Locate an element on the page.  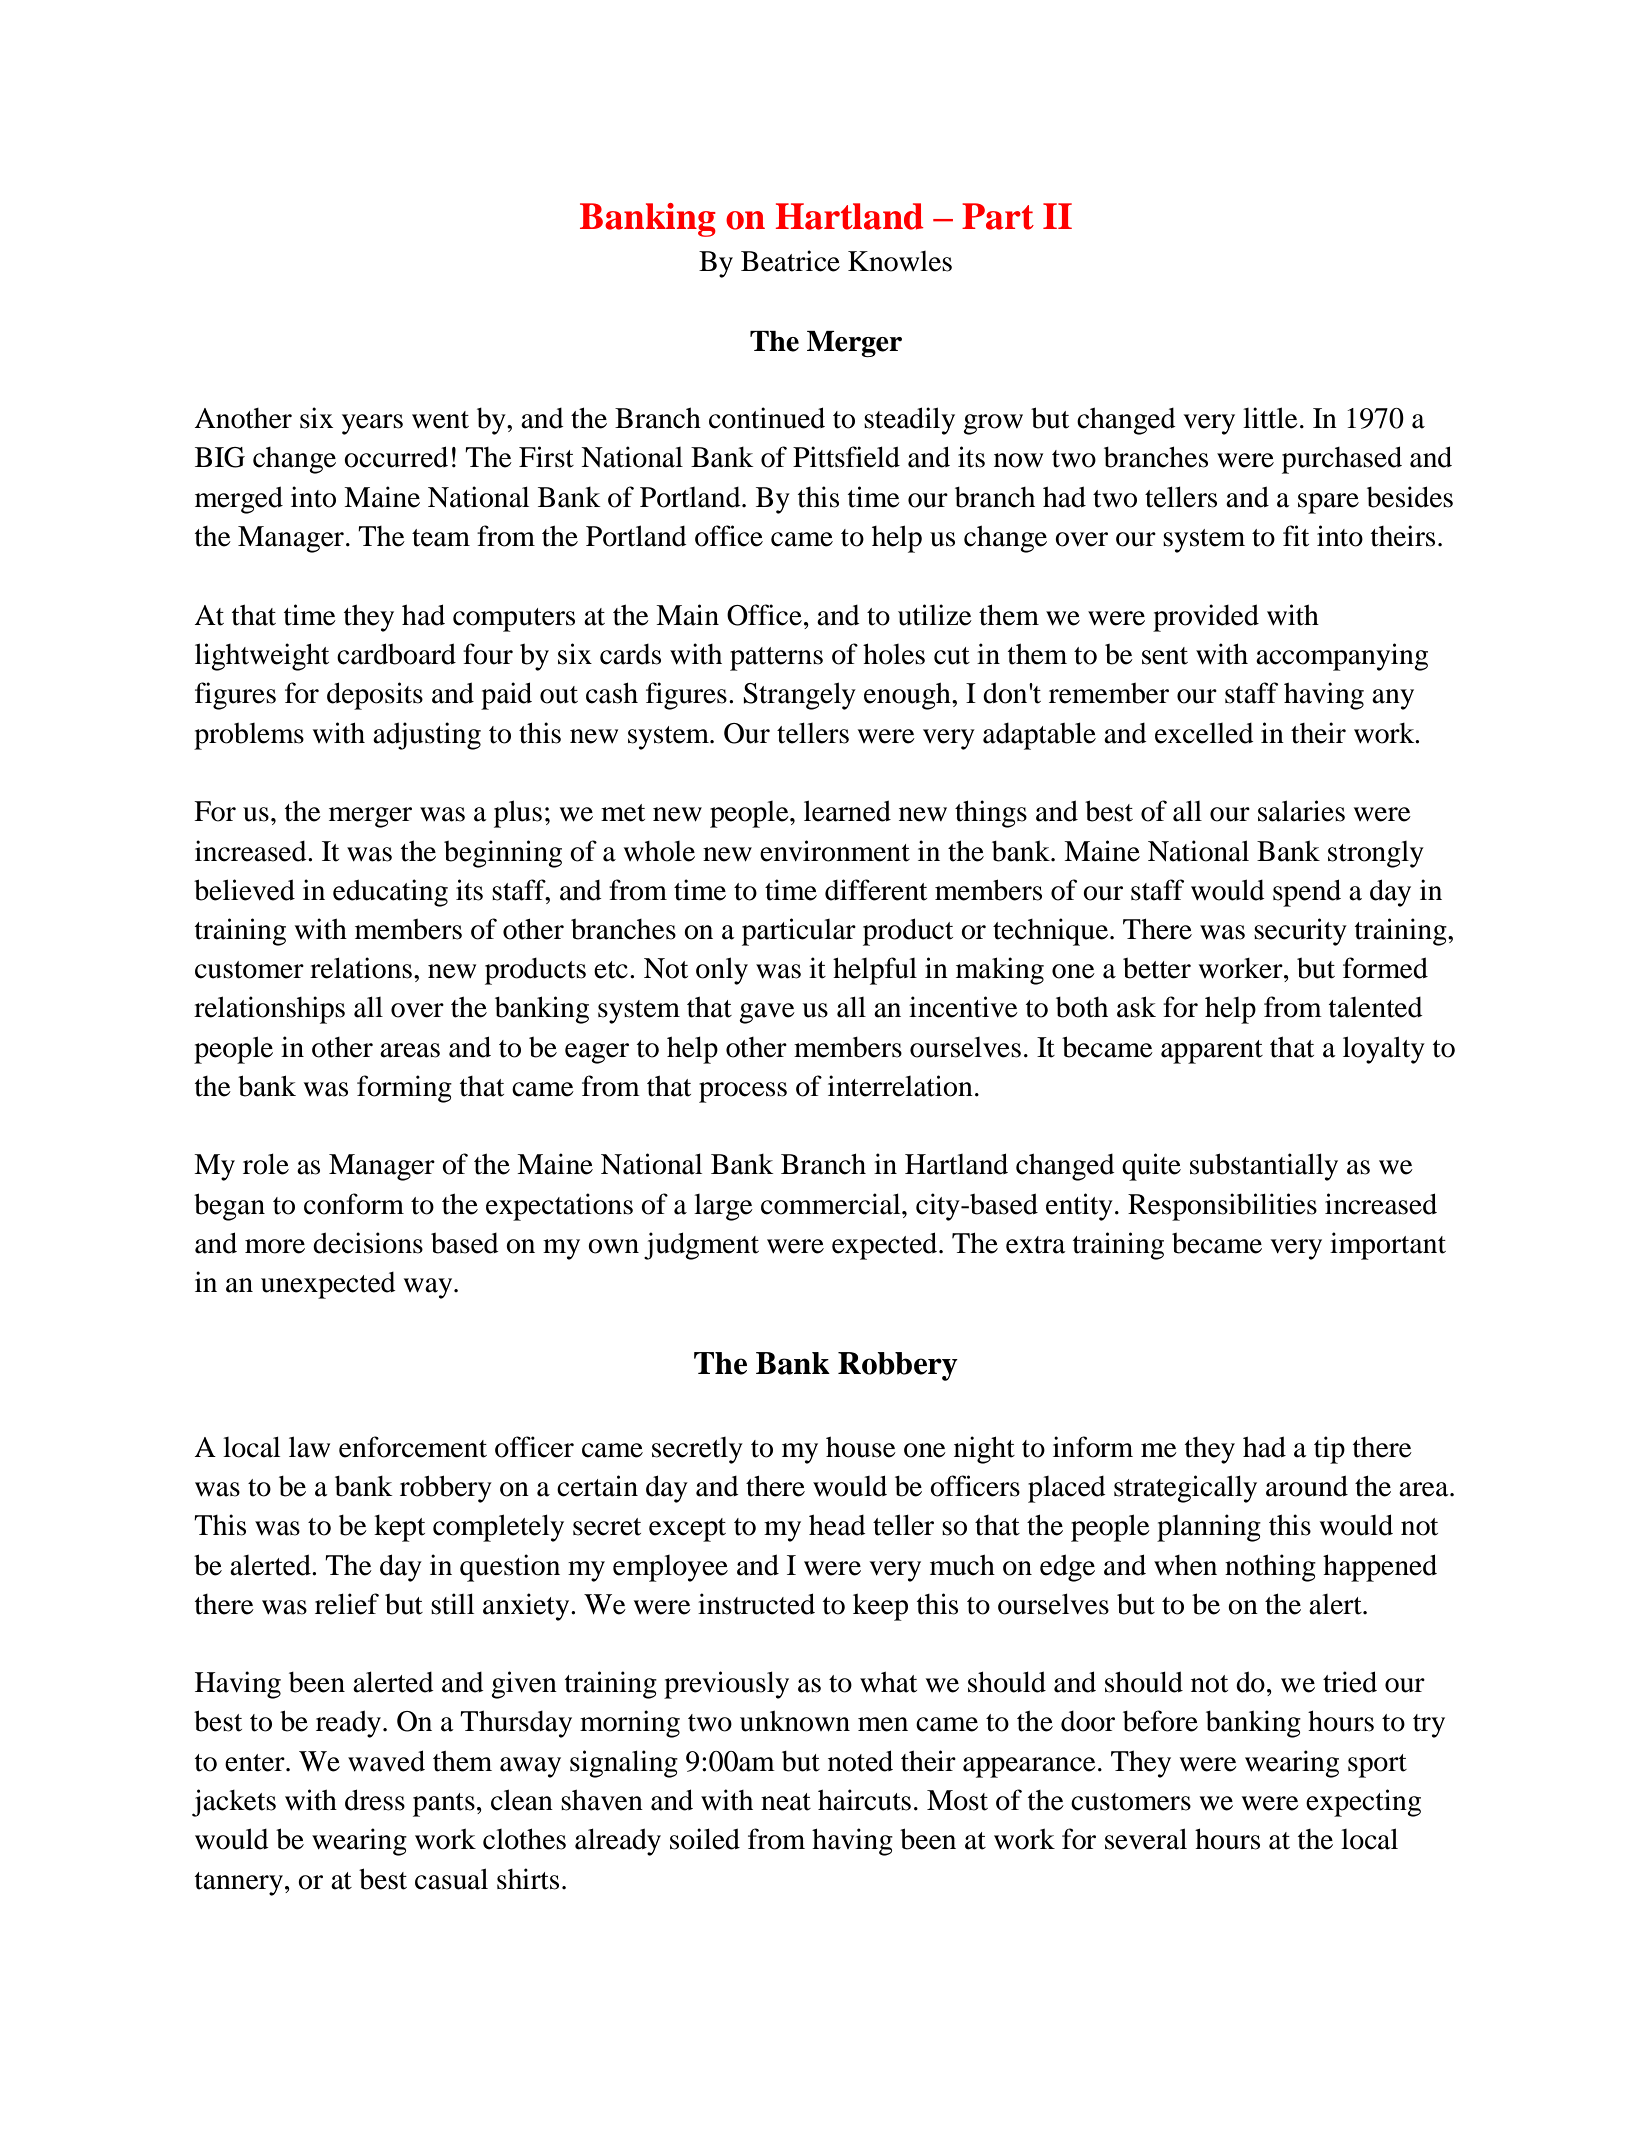
little is located at coordinates (1270, 418).
